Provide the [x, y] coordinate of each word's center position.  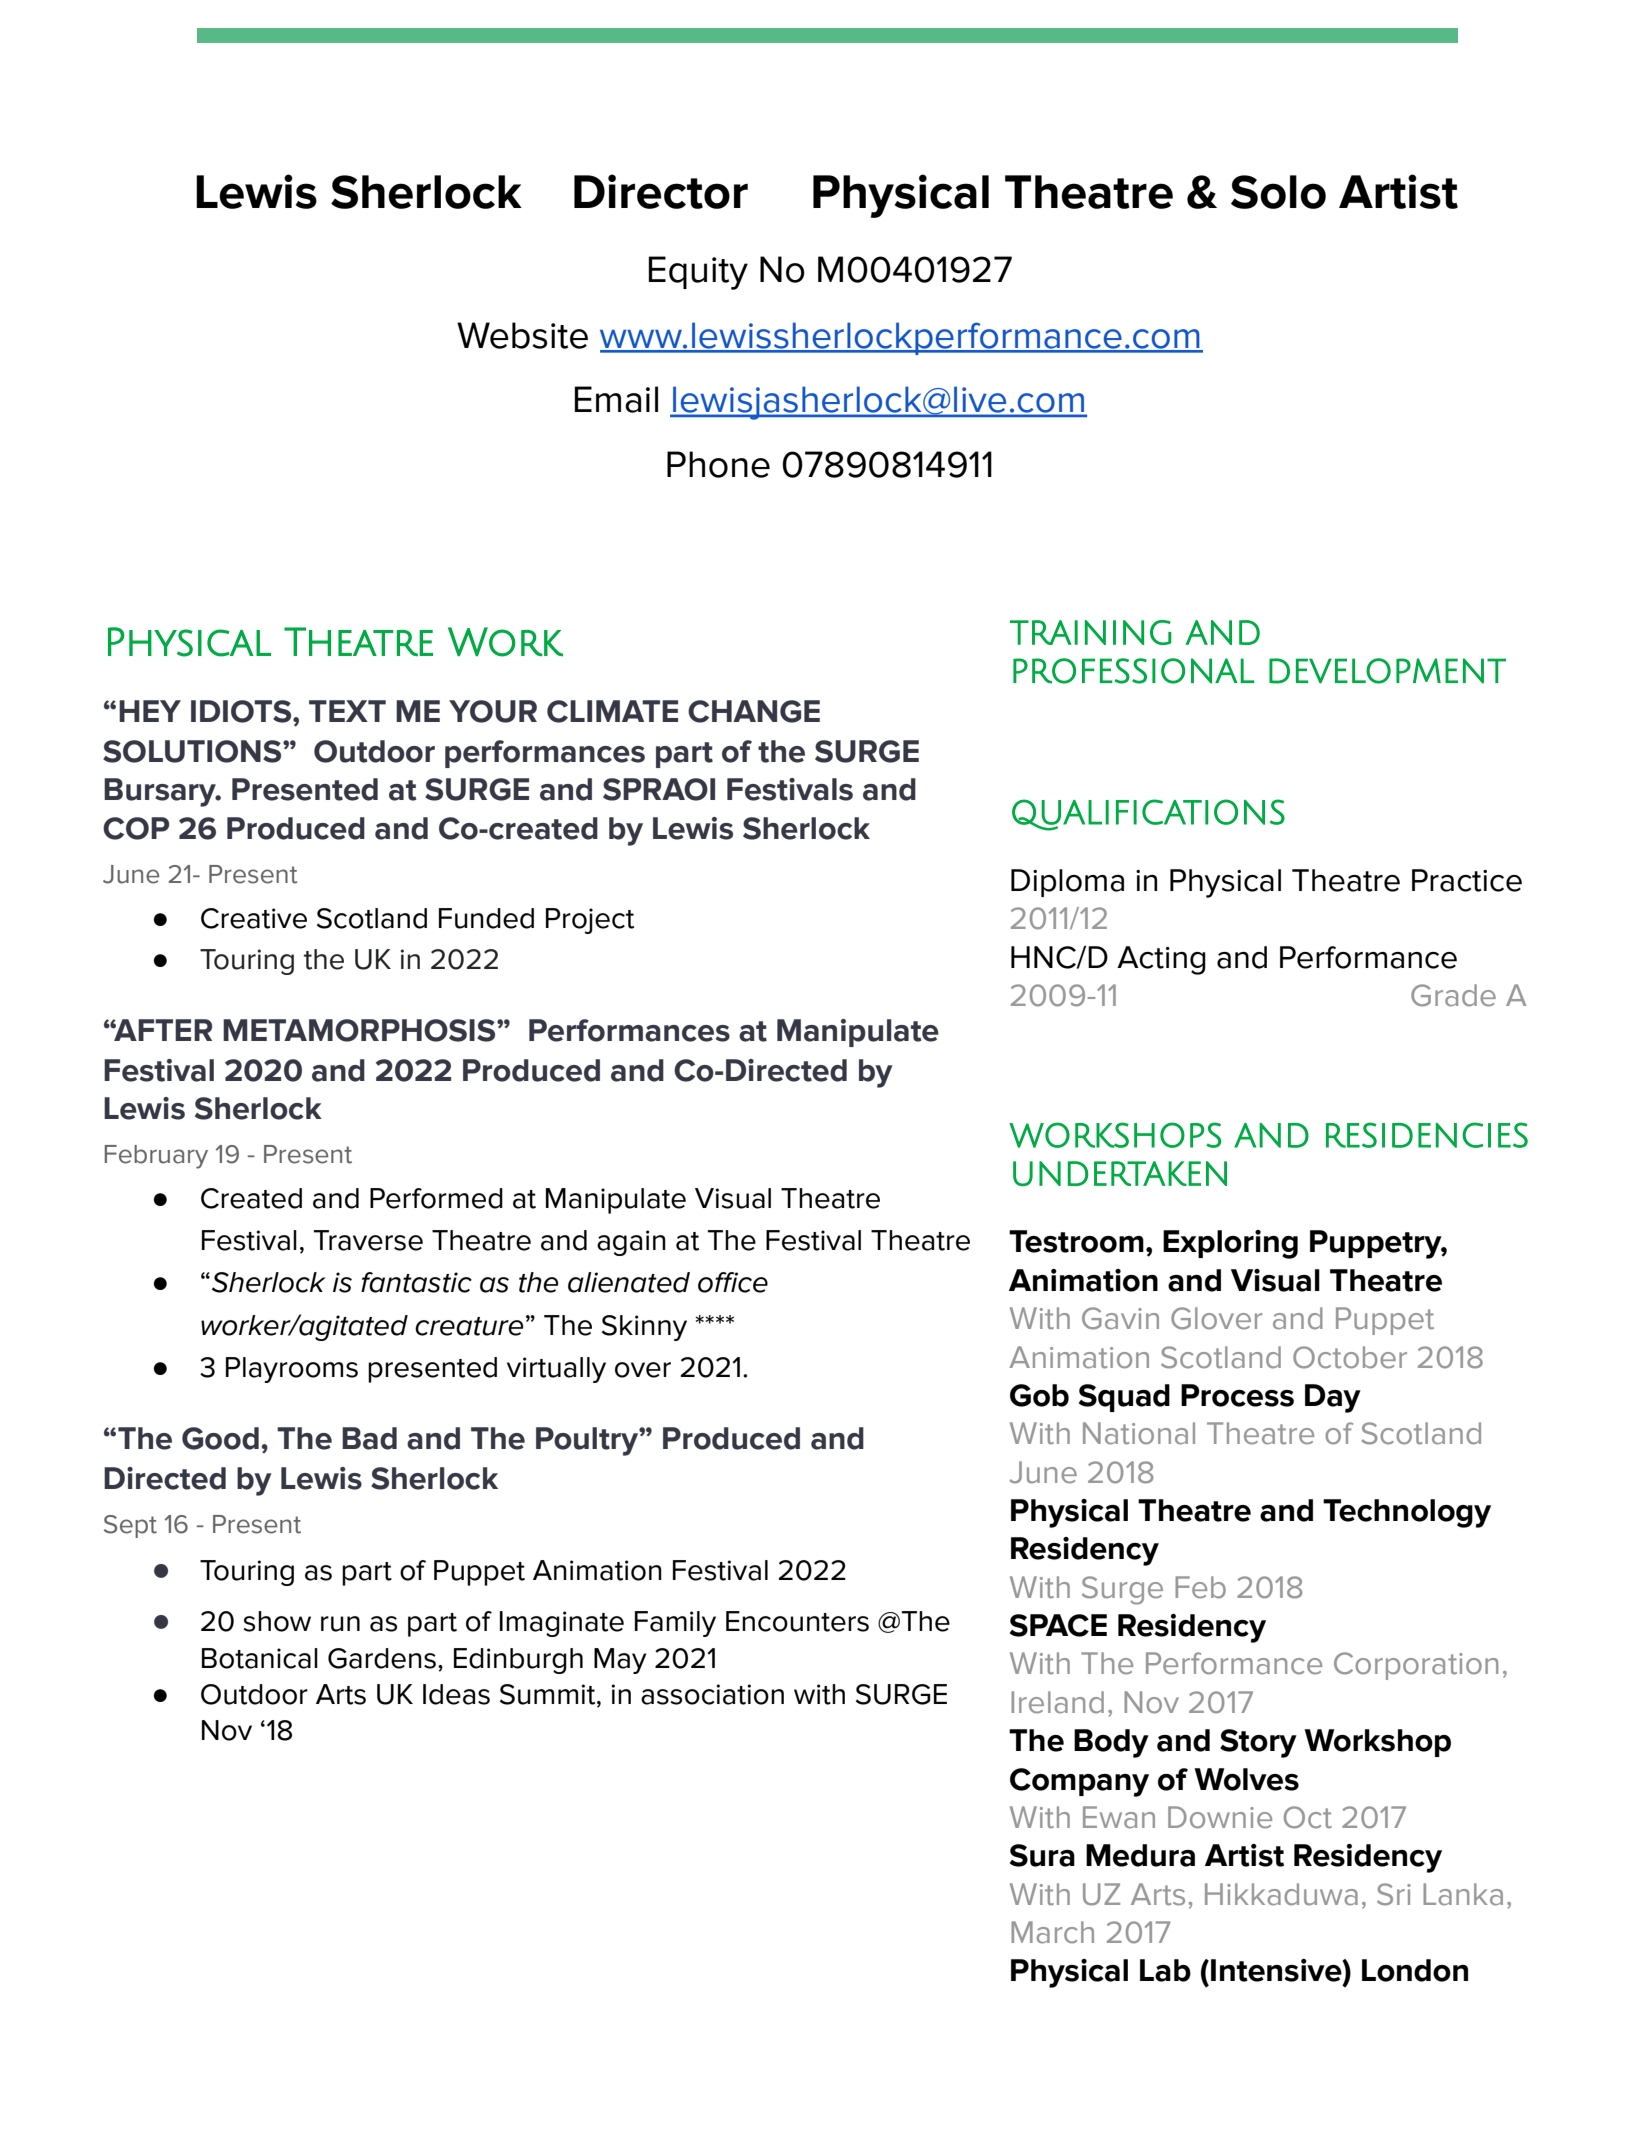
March [1052, 1932]
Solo [1278, 192]
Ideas [456, 1694]
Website [522, 335]
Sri [1394, 1894]
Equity [698, 273]
